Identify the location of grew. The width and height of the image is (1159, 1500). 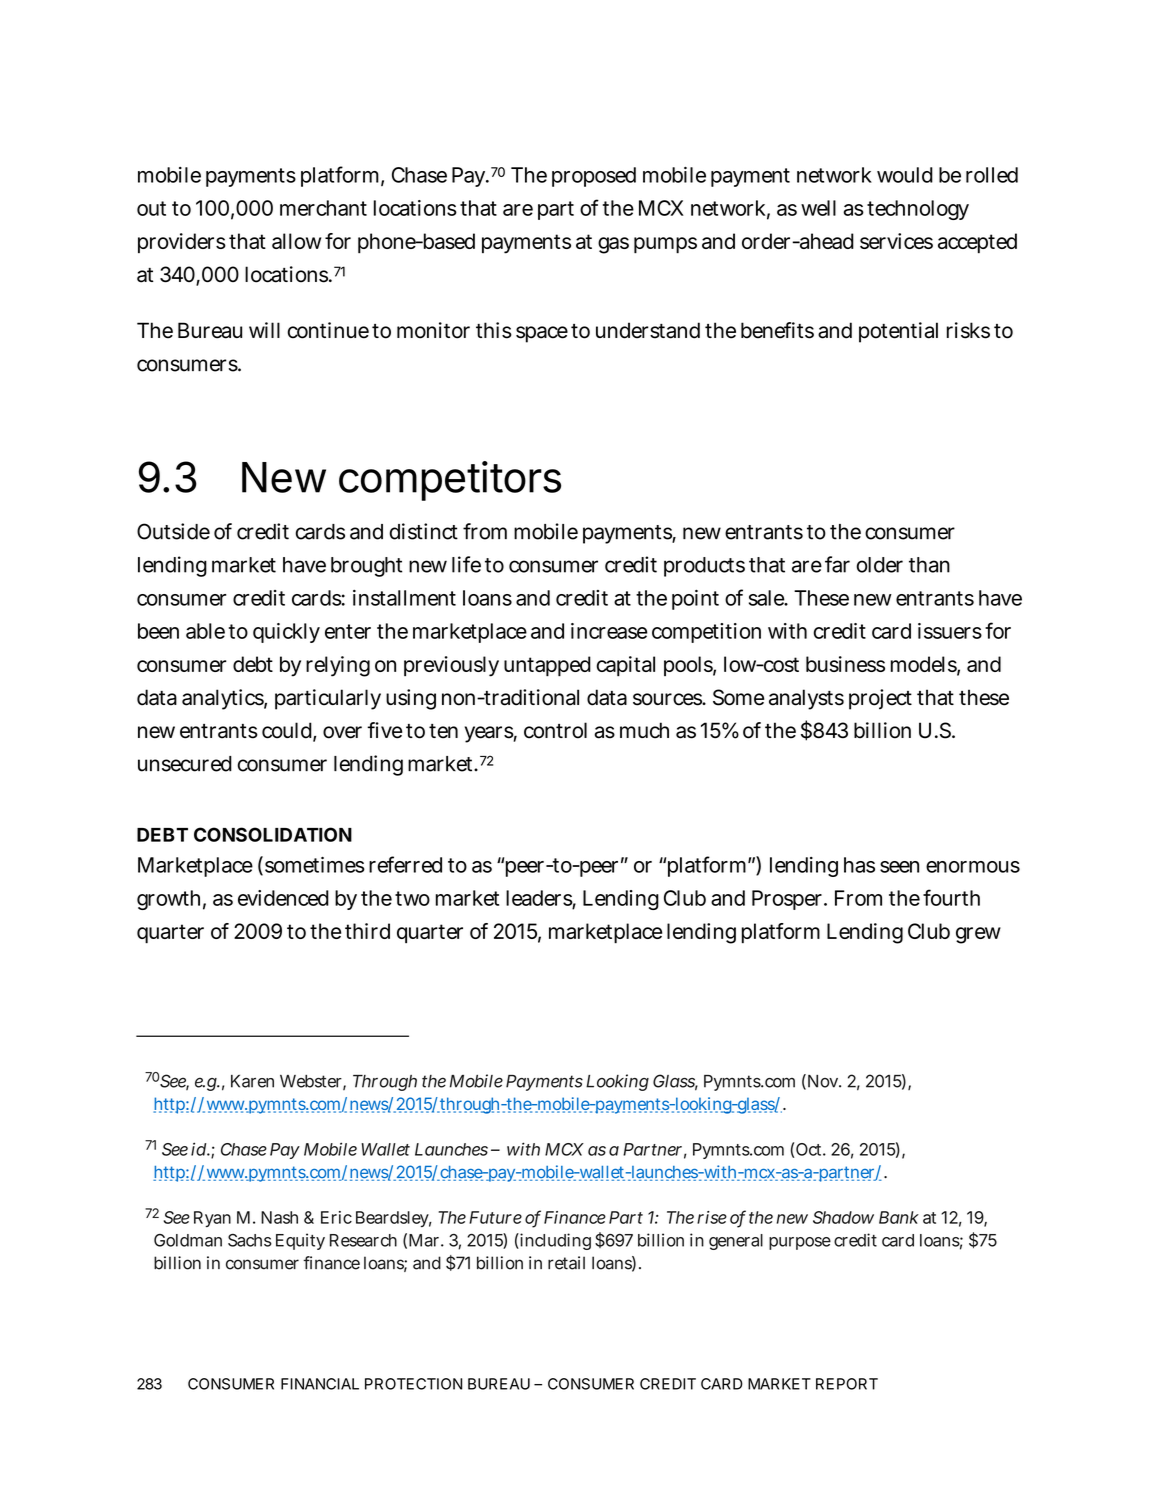
(978, 935).
